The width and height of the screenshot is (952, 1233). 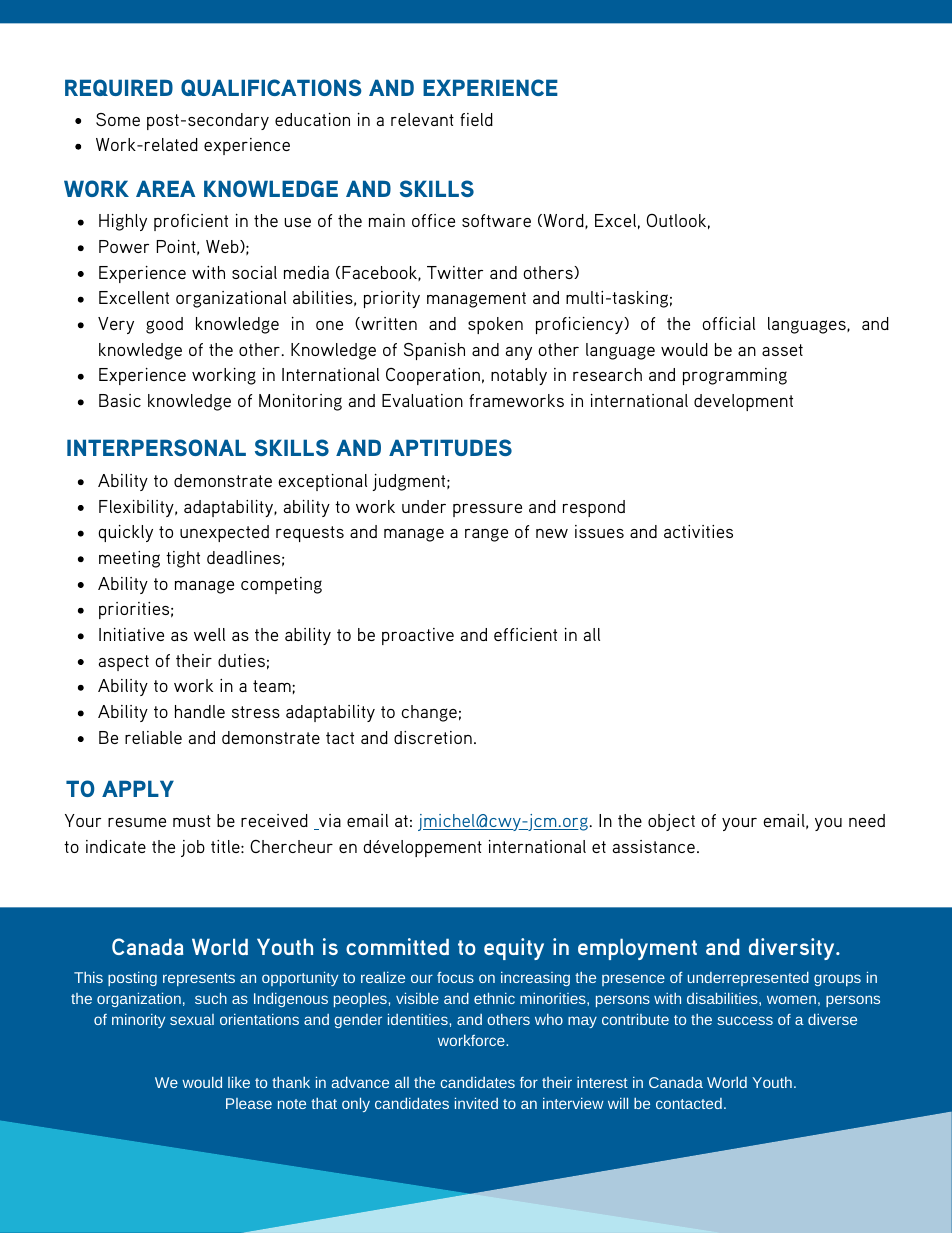 I want to click on Some, so click(x=118, y=119).
